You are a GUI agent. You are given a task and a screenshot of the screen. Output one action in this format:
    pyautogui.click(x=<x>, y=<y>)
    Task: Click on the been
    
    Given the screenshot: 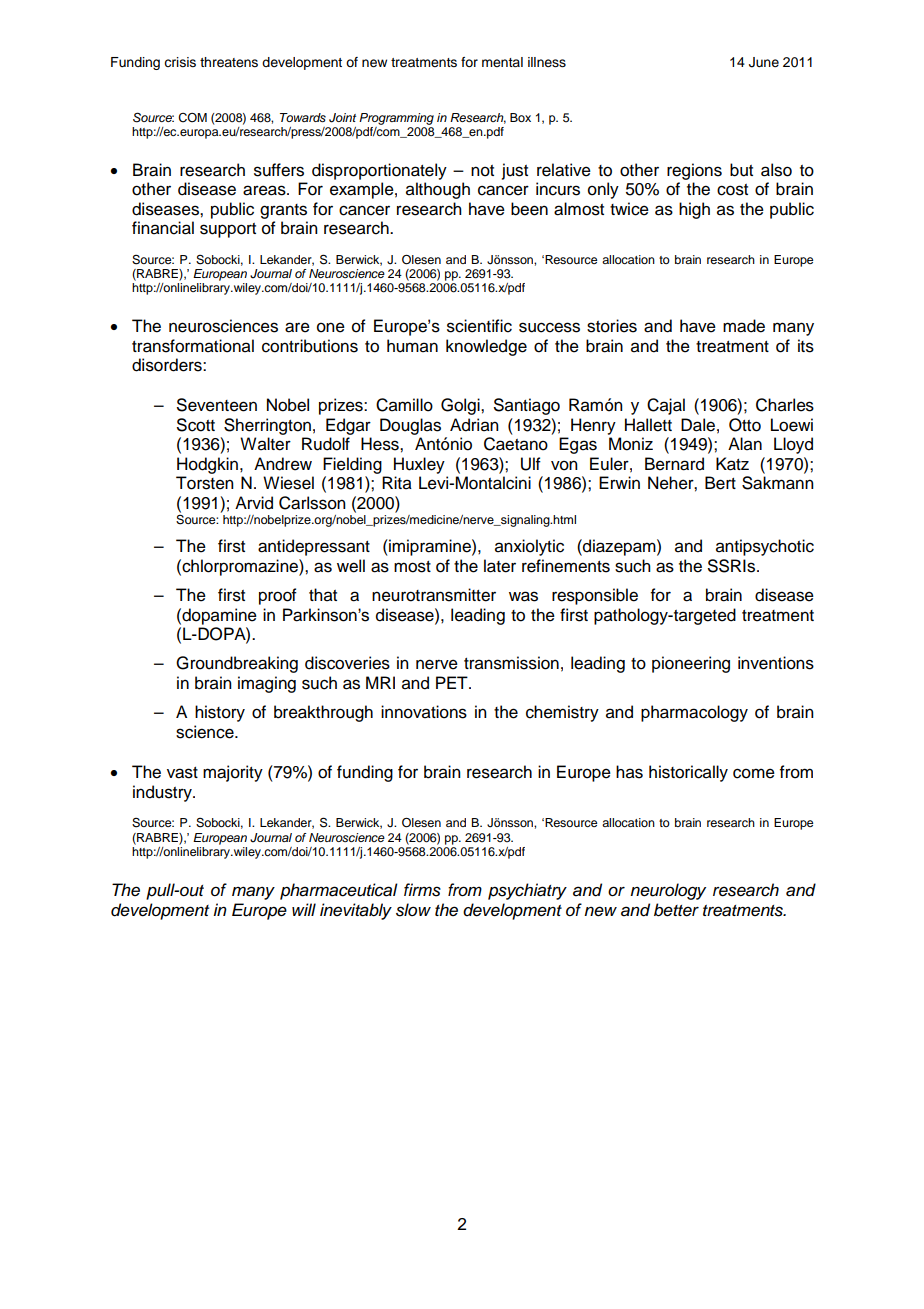 What is the action you would take?
    pyautogui.click(x=529, y=209)
